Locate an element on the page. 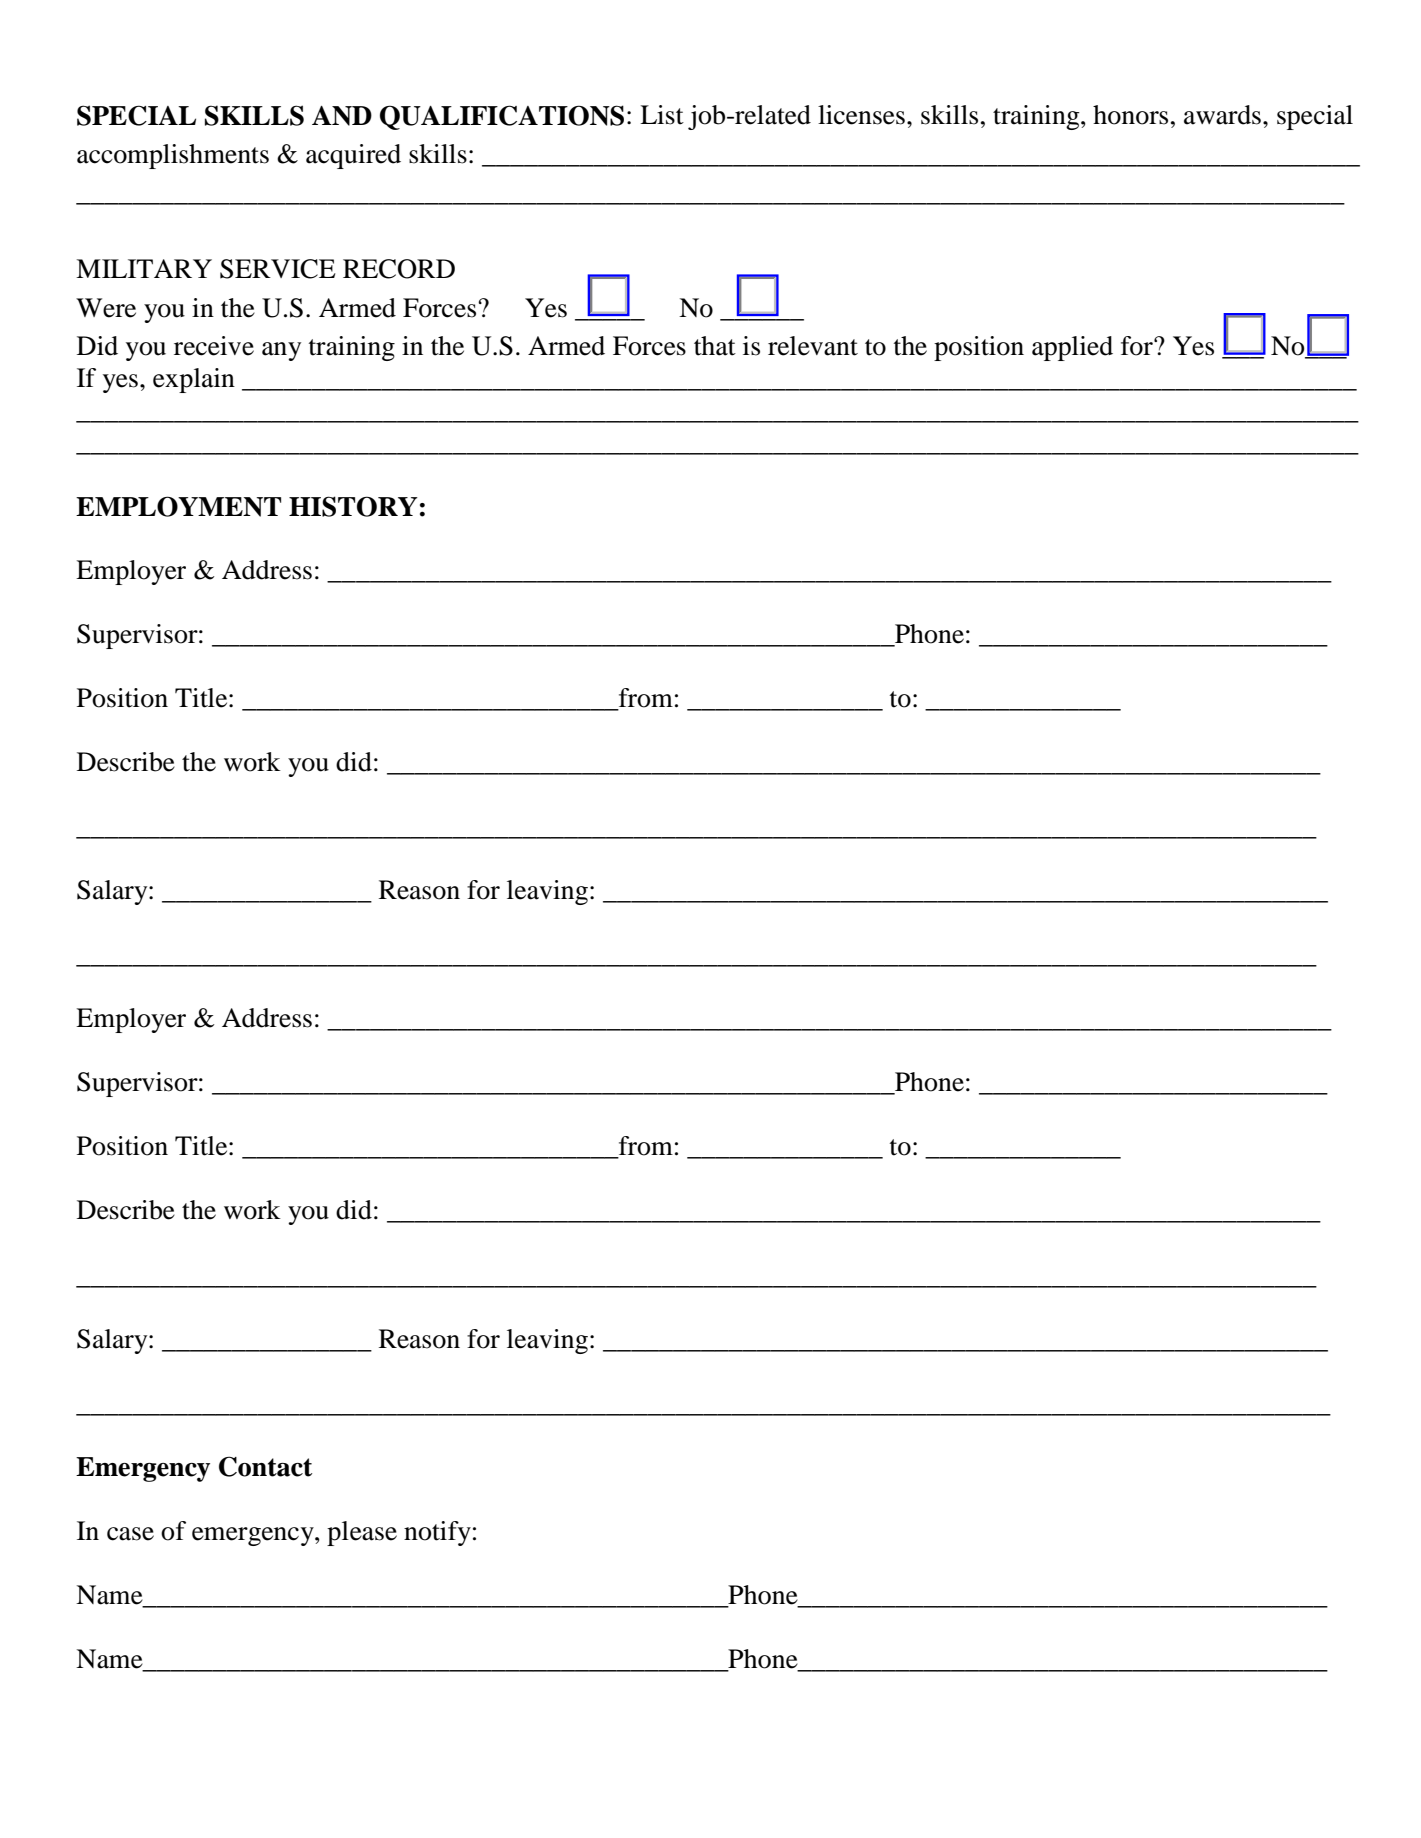  List is located at coordinates (662, 115).
